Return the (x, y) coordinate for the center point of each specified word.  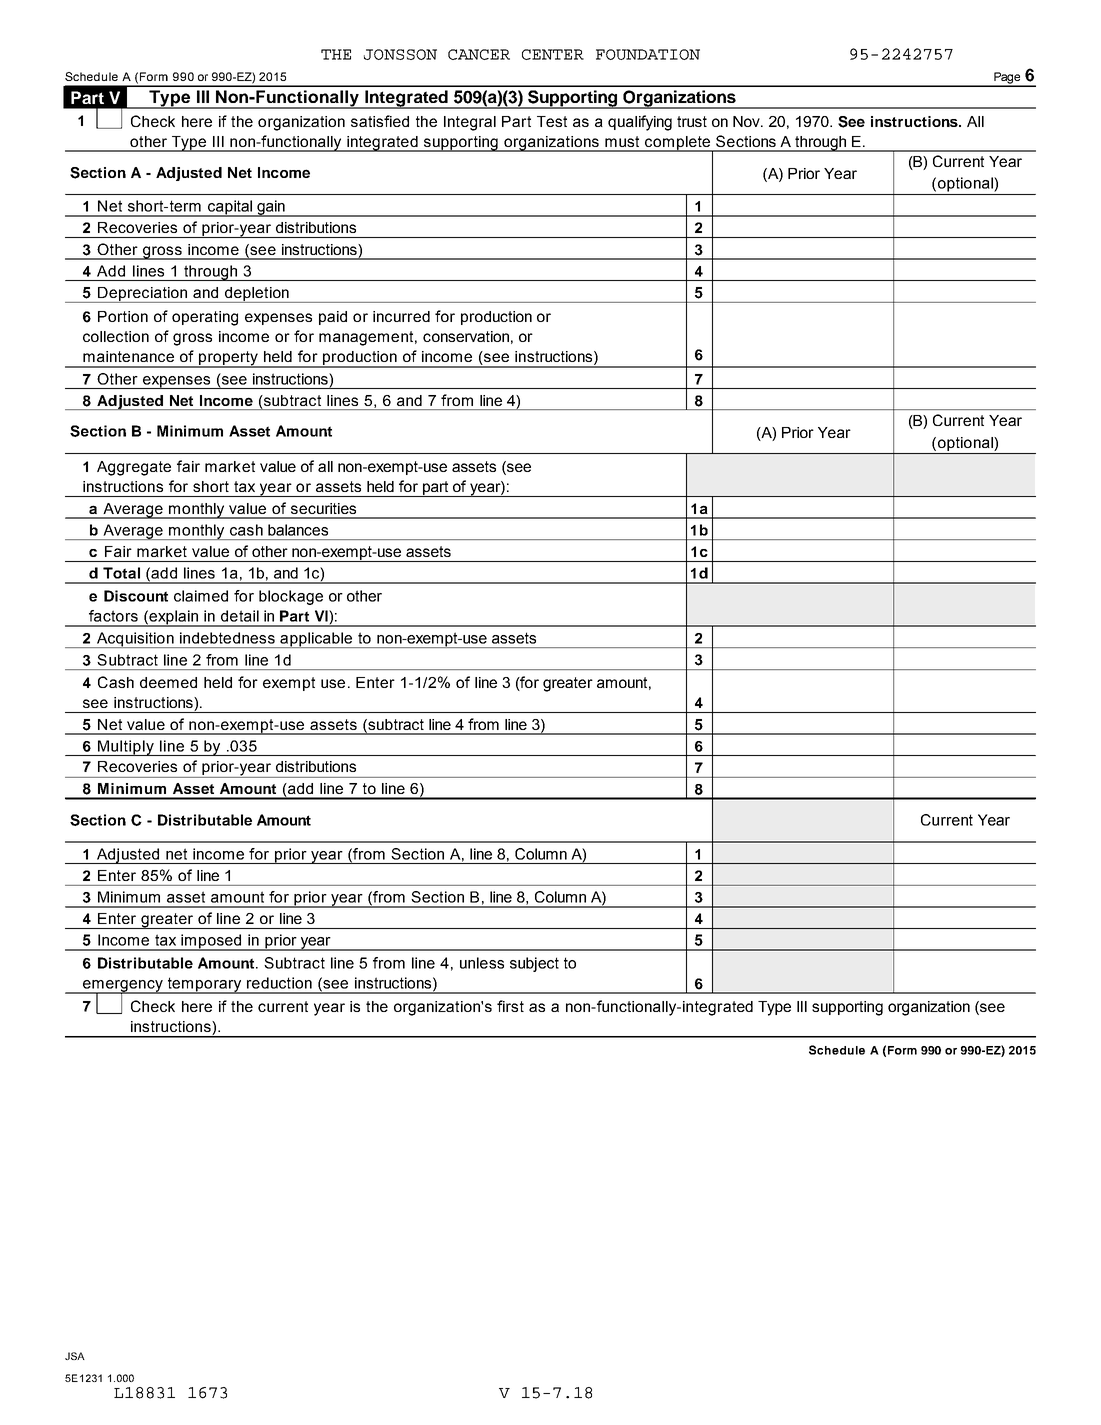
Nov (748, 121)
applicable (316, 640)
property (229, 359)
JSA (75, 1356)
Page (1007, 79)
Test (552, 121)
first (510, 1006)
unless (482, 963)
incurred (401, 316)
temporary (204, 985)
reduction (279, 983)
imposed (211, 942)
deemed (168, 682)
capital (229, 208)
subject (534, 964)
